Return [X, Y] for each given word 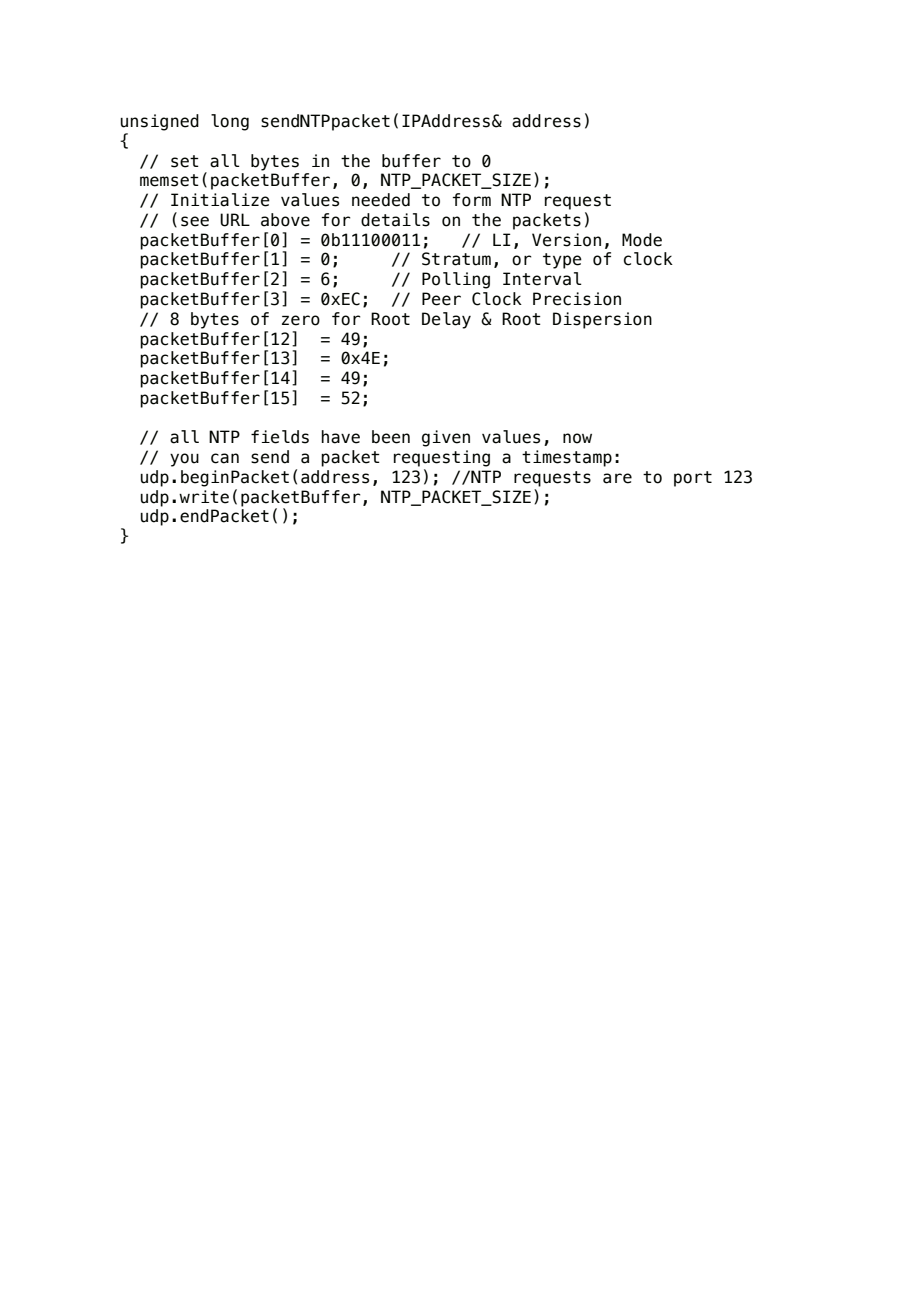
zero [301, 320]
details [395, 220]
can [225, 458]
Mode [642, 240]
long [230, 122]
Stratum [456, 259]
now [577, 438]
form [472, 200]
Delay [446, 320]
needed [381, 200]
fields [280, 437]
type [562, 261]
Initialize [220, 200]
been [391, 437]
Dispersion [602, 320]
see [195, 221]
